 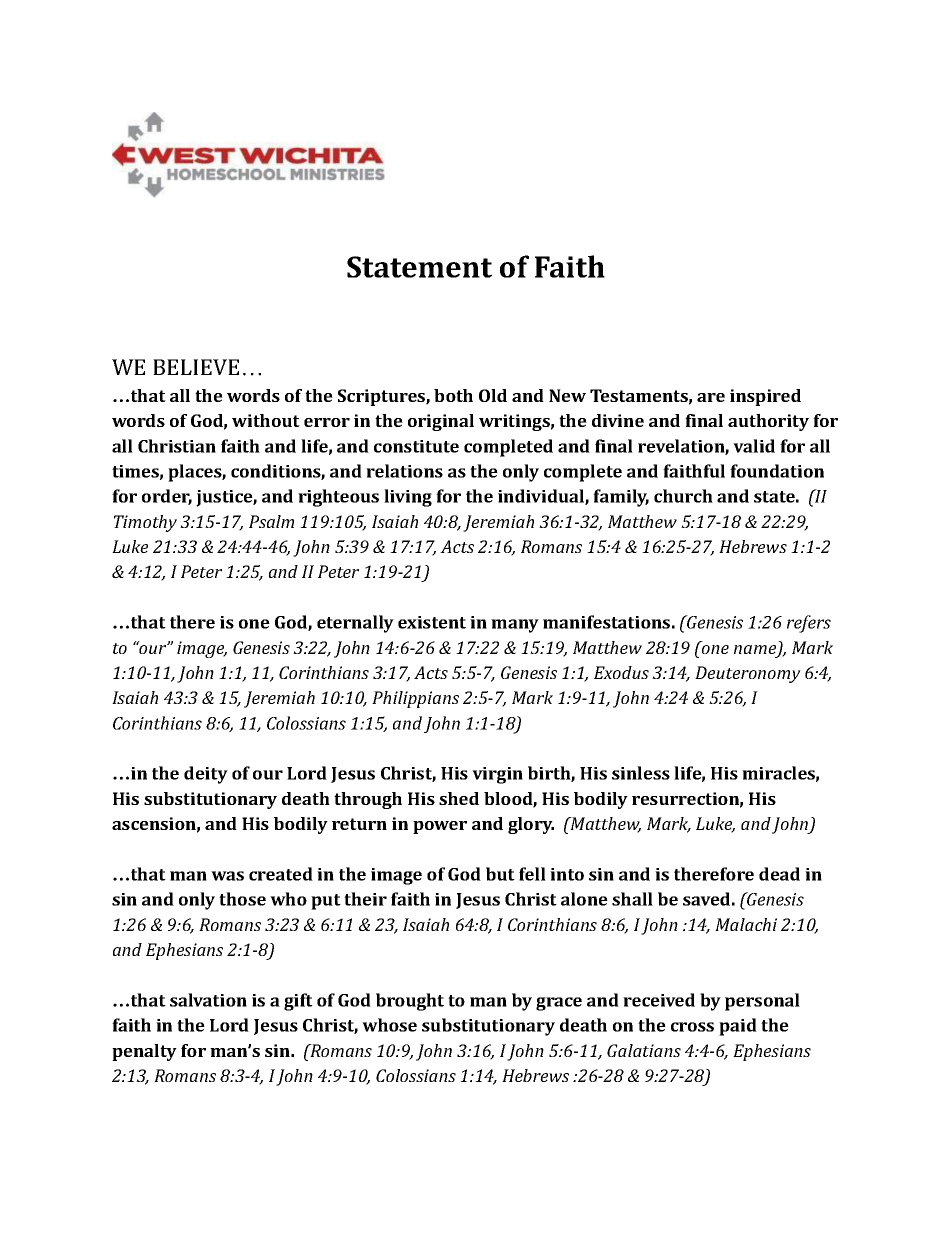 I want to click on paid, so click(x=738, y=1027).
